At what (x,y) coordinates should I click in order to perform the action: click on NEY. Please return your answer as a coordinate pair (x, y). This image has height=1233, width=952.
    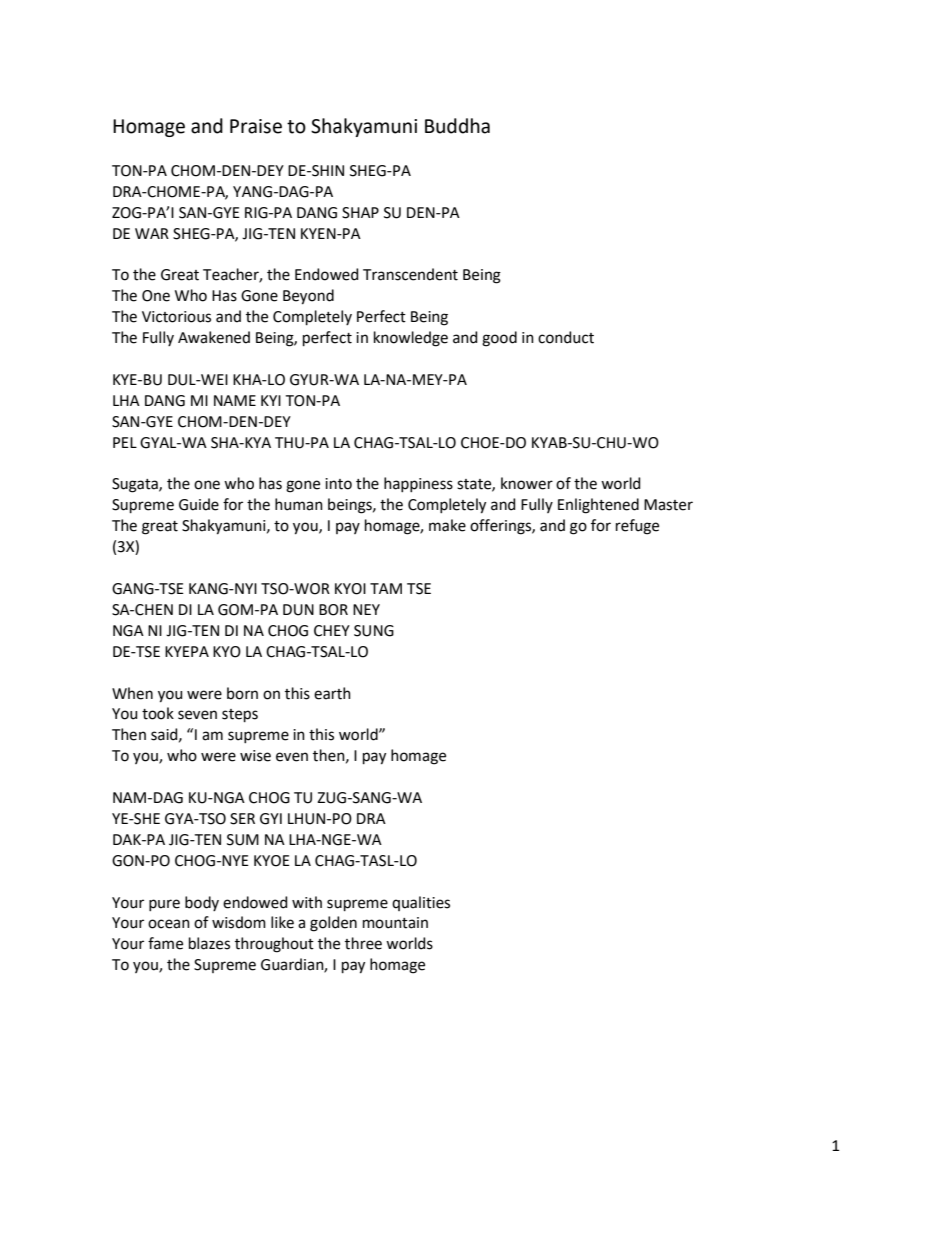
    Looking at the image, I should click on (366, 609).
